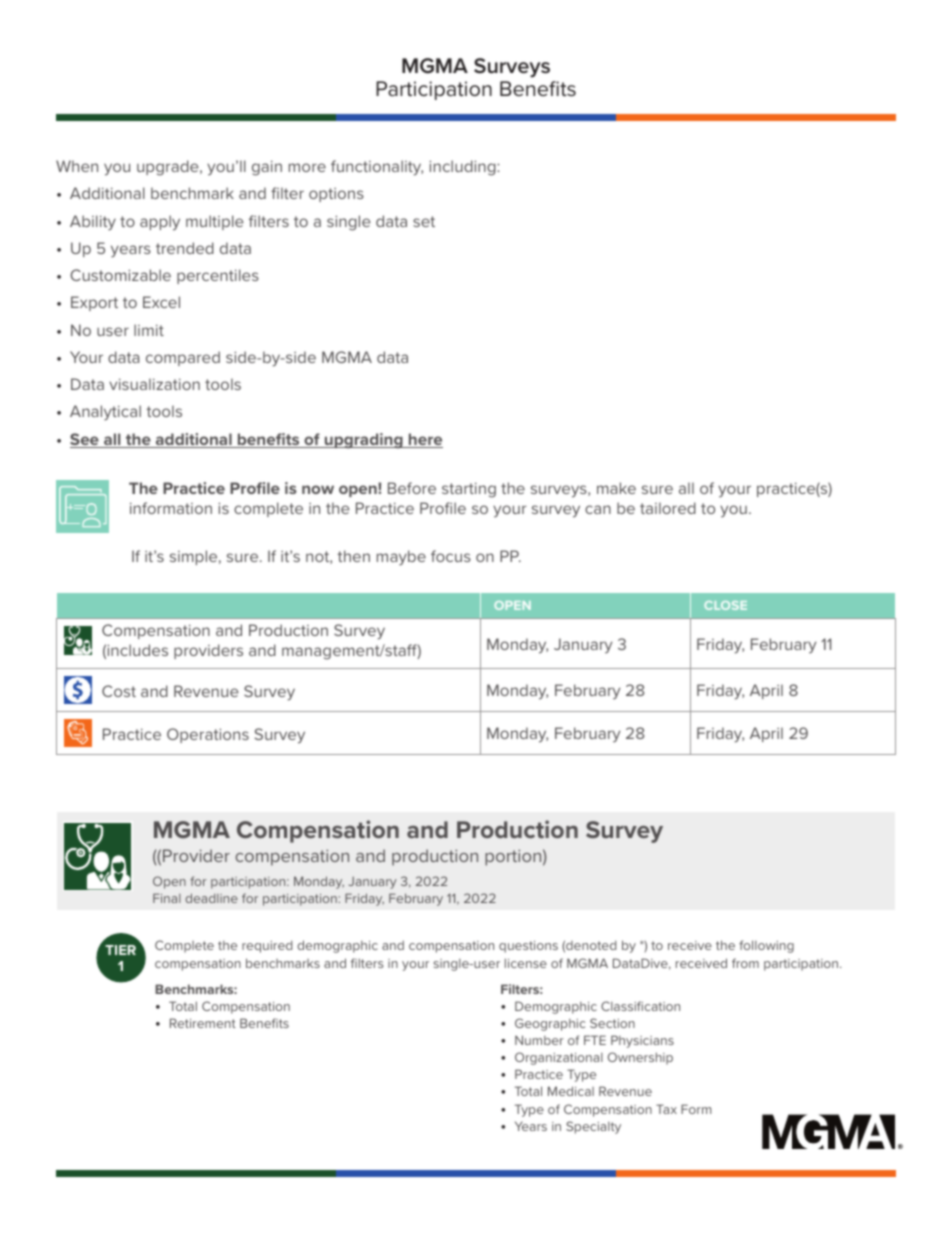  What do you see at coordinates (424, 221) in the document?
I see `set` at bounding box center [424, 221].
